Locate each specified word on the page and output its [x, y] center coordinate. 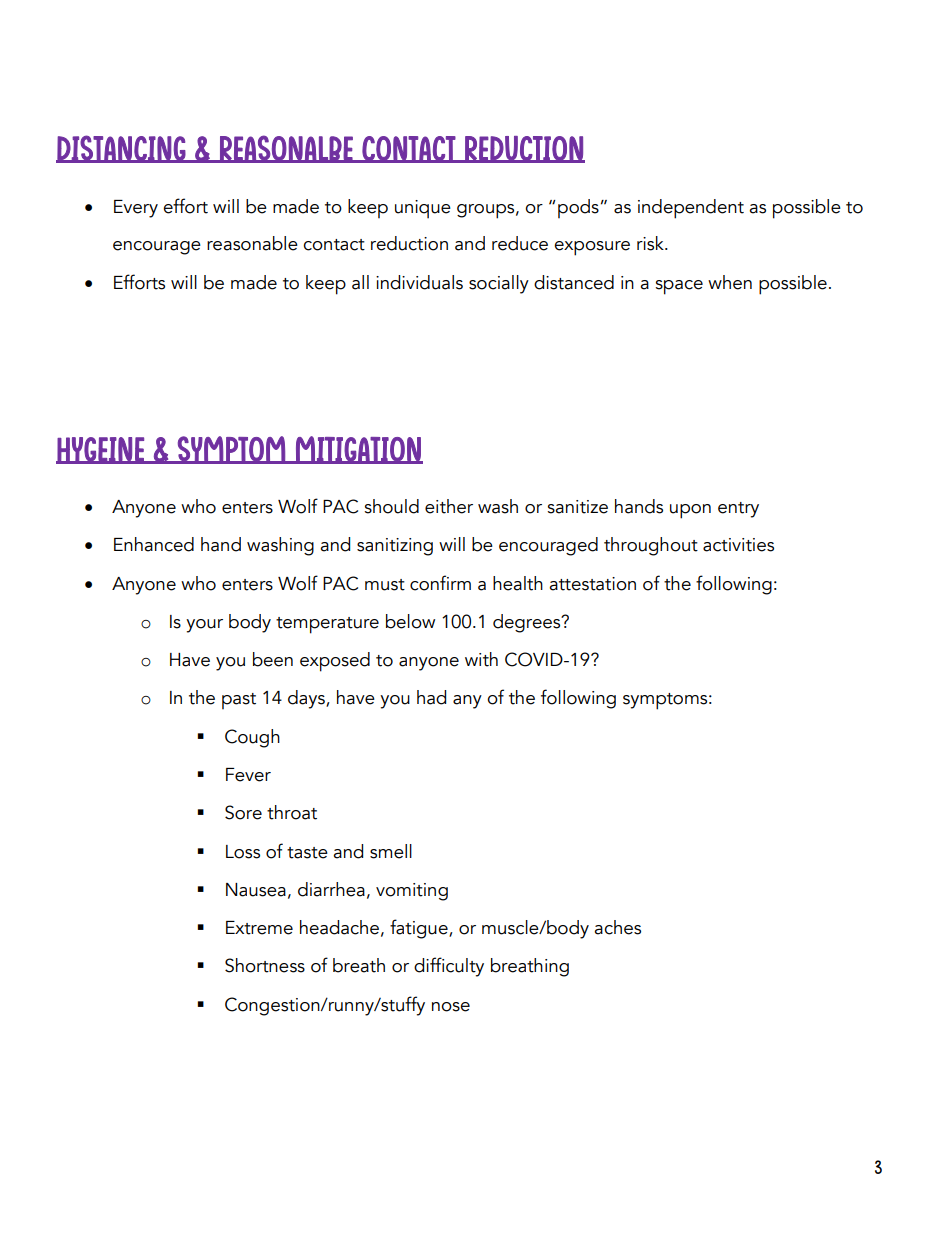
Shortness [265, 965]
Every [136, 209]
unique [423, 209]
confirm [440, 583]
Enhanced [154, 544]
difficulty [449, 967]
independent [691, 209]
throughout [651, 546]
